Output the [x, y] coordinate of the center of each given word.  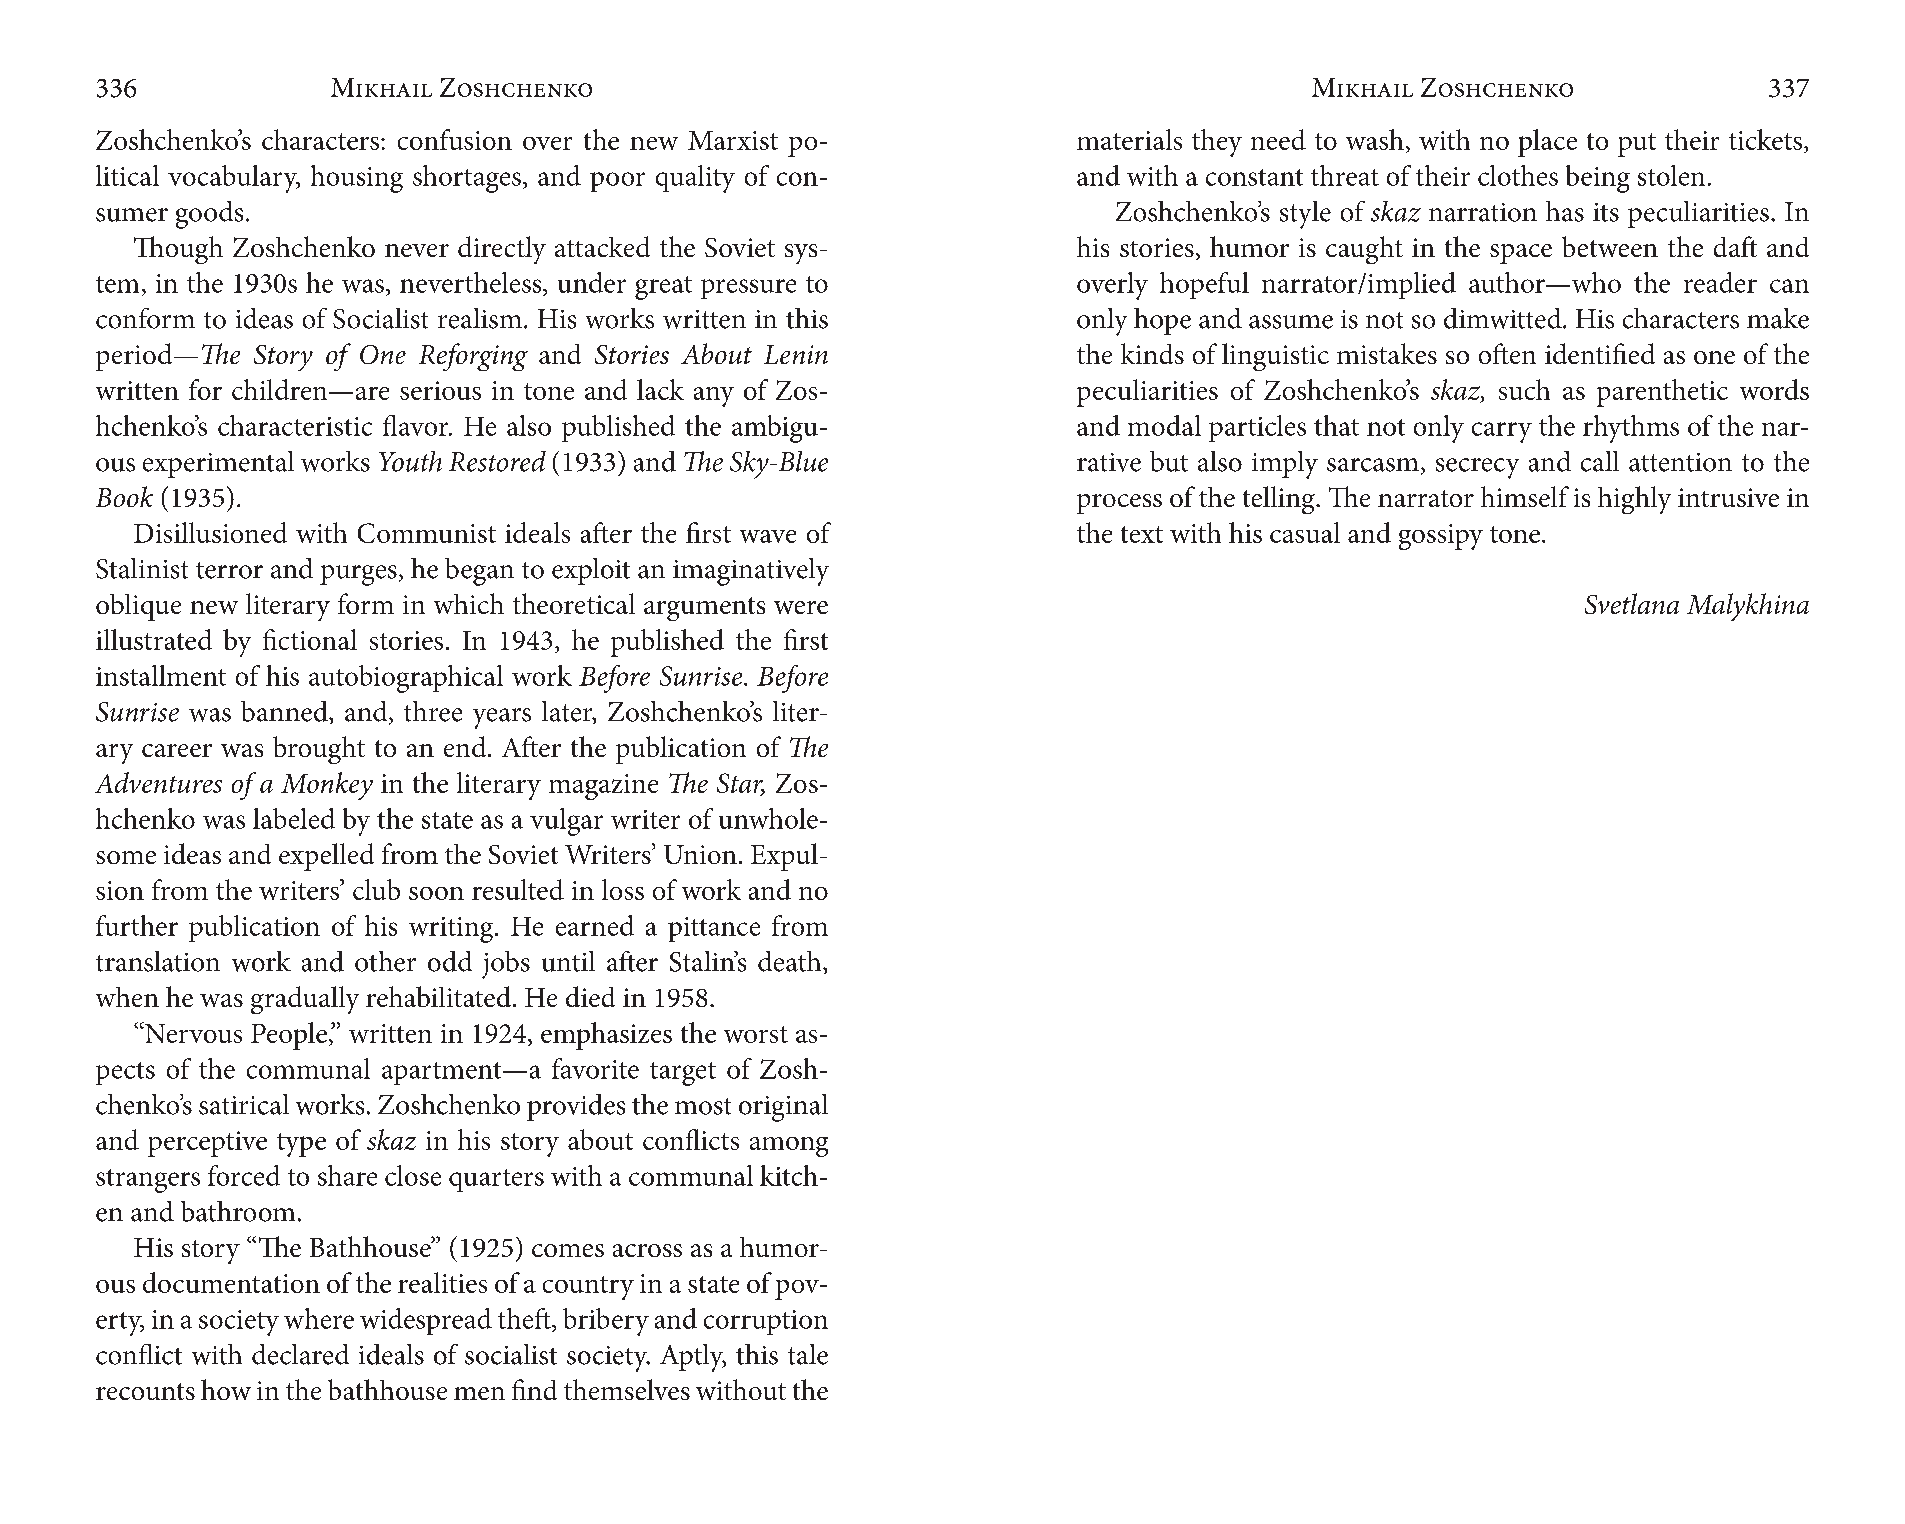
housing [357, 179]
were [801, 607]
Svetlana [1632, 603]
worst [756, 1034]
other [385, 961]
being [1598, 179]
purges [358, 575]
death [791, 961]
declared [300, 1354]
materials [1129, 139]
